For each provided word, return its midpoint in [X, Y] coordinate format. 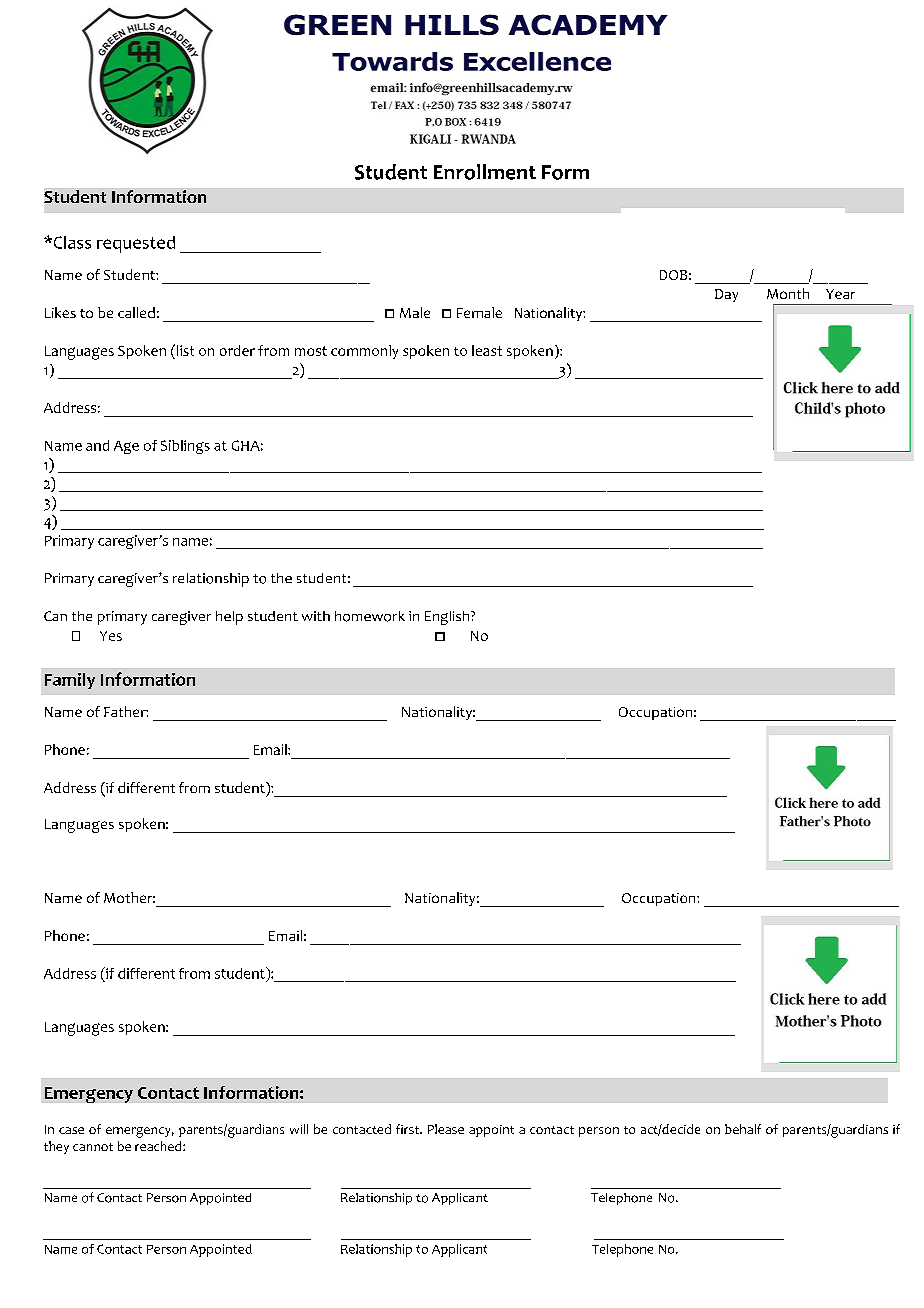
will [299, 1129]
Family [70, 681]
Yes [111, 636]
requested [136, 244]
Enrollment [485, 172]
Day [726, 295]
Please [446, 1129]
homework [370, 616]
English [448, 618]
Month [788, 293]
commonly [364, 352]
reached [159, 1146]
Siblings [185, 447]
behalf [743, 1129]
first [408, 1129]
